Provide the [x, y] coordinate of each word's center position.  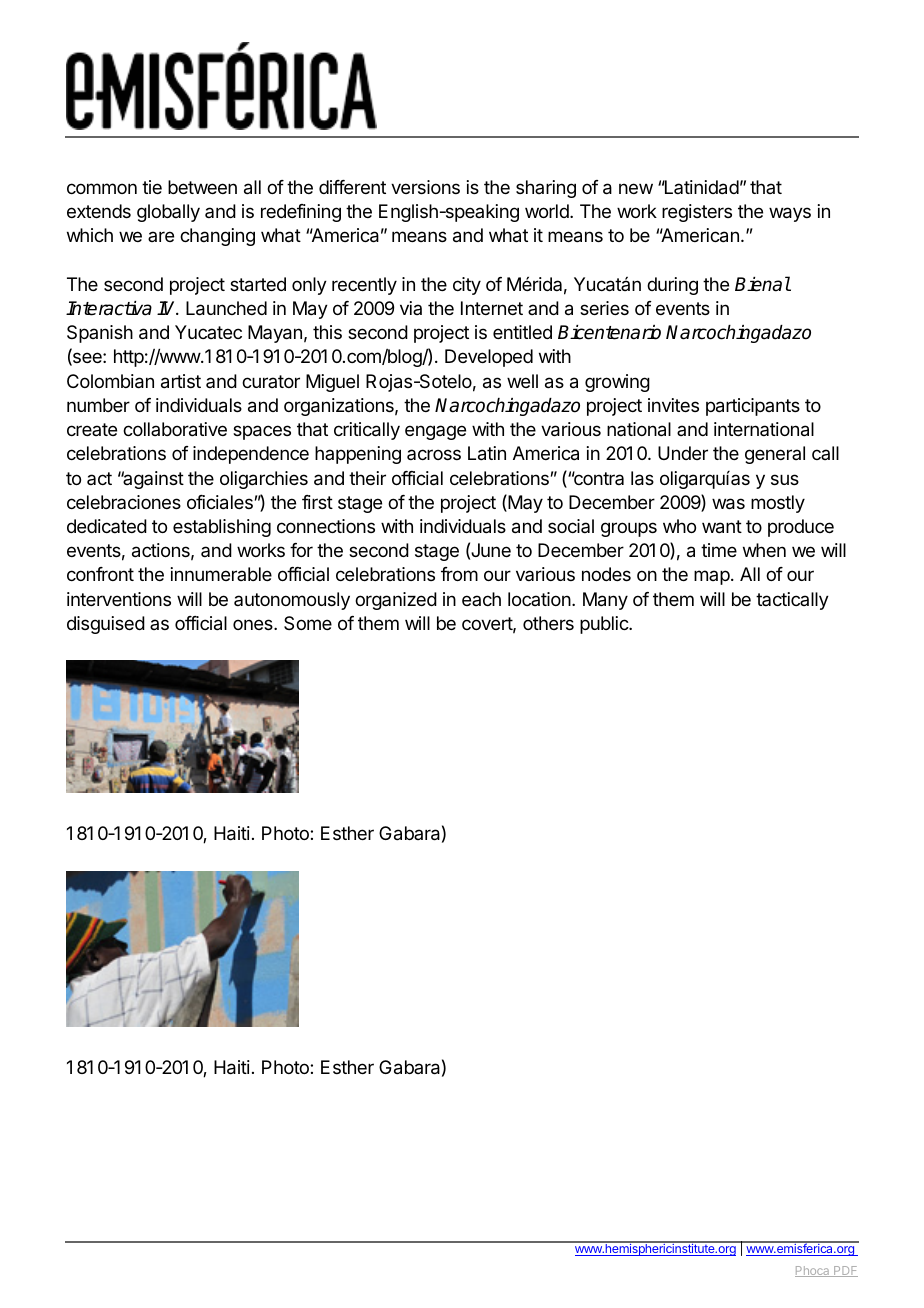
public [605, 625]
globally [168, 213]
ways [790, 214]
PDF [845, 1271]
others [548, 623]
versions [425, 187]
